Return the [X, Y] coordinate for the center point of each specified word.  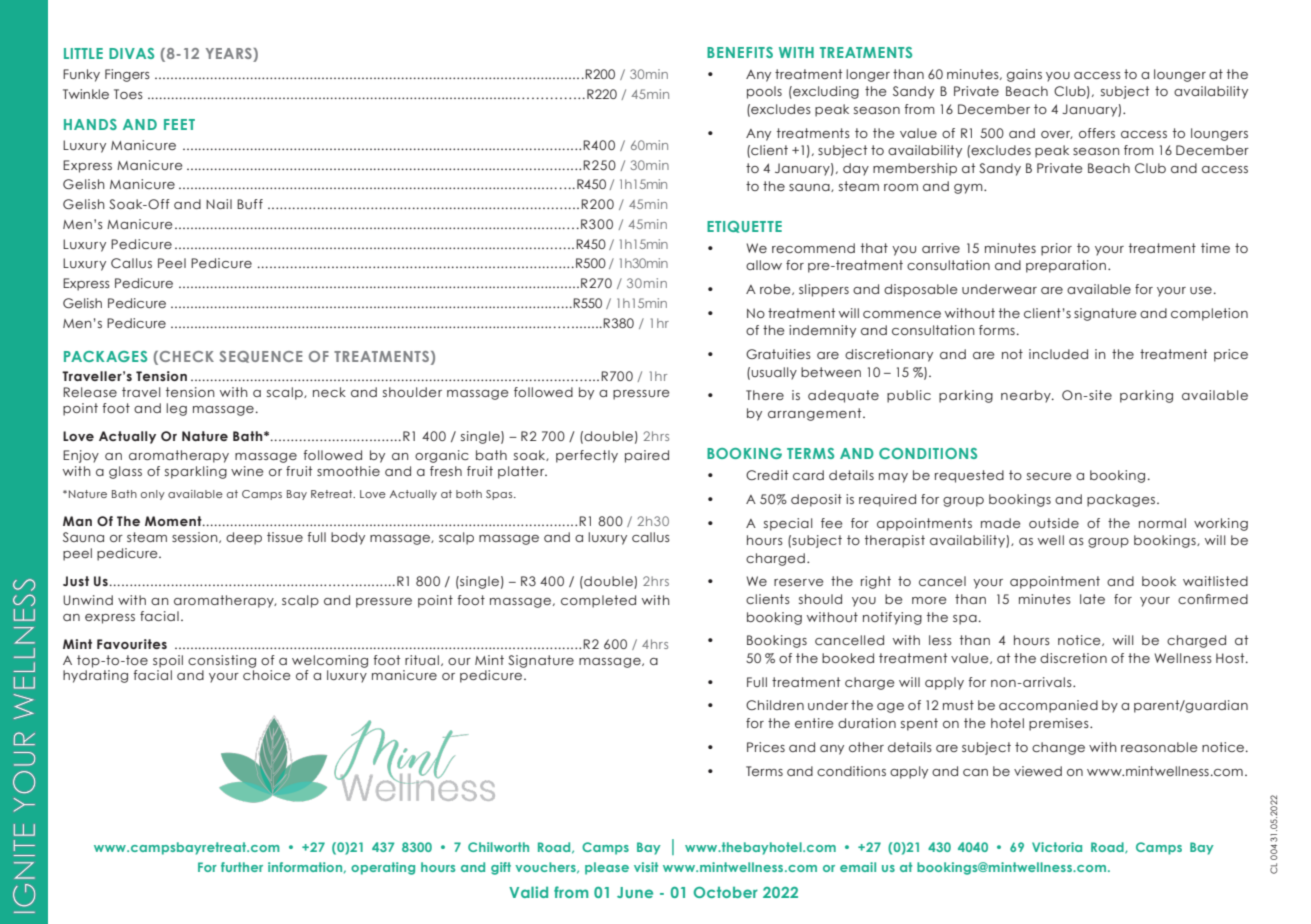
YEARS [230, 55]
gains [1024, 75]
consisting [222, 661]
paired [647, 456]
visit [646, 867]
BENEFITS [740, 52]
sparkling [196, 472]
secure [1049, 476]
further [242, 867]
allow [764, 265]
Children [775, 705]
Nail [219, 204]
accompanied [1048, 706]
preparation [1066, 266]
